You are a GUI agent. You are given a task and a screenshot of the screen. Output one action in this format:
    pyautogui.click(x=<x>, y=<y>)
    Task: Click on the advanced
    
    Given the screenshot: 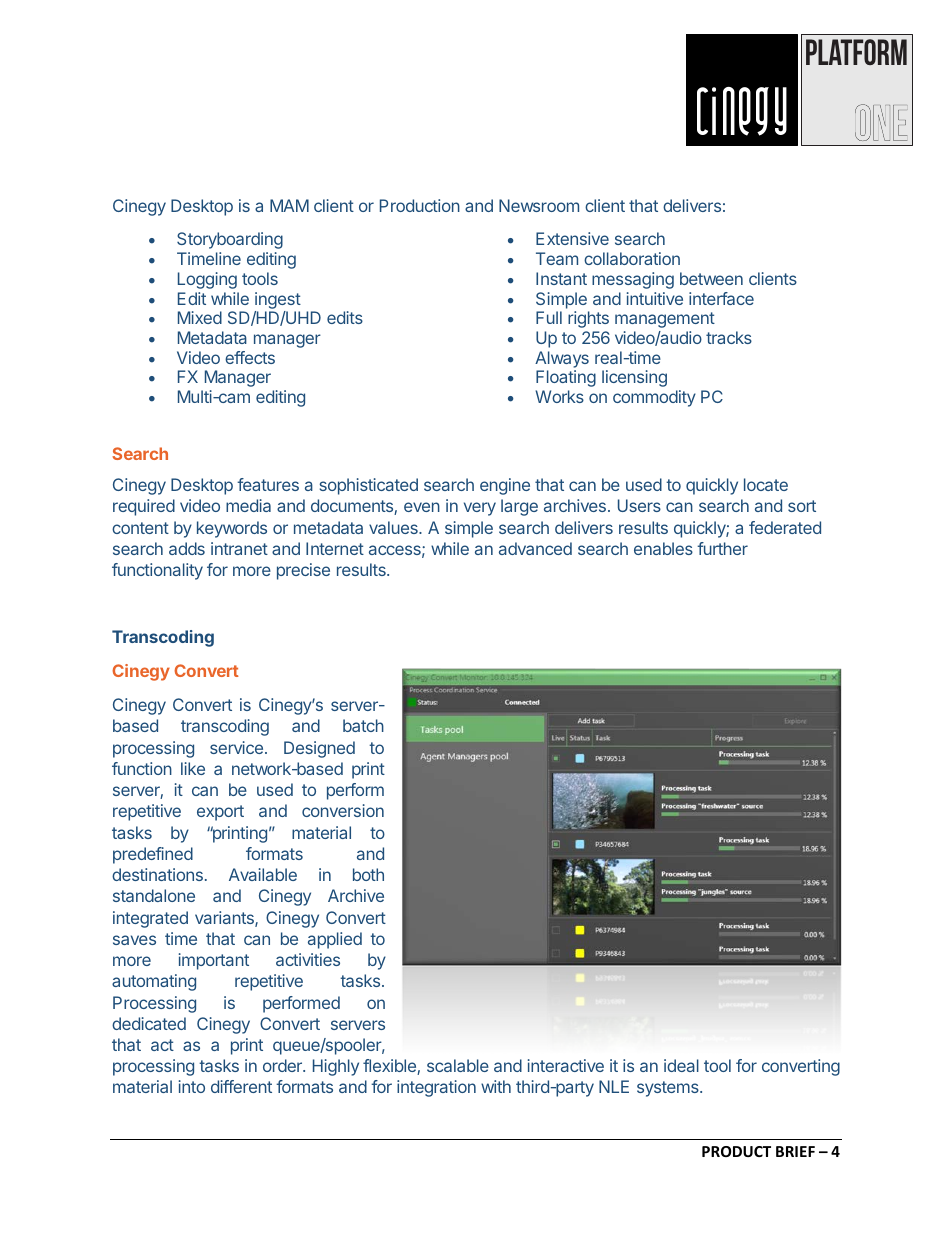 What is the action you would take?
    pyautogui.click(x=535, y=548)
